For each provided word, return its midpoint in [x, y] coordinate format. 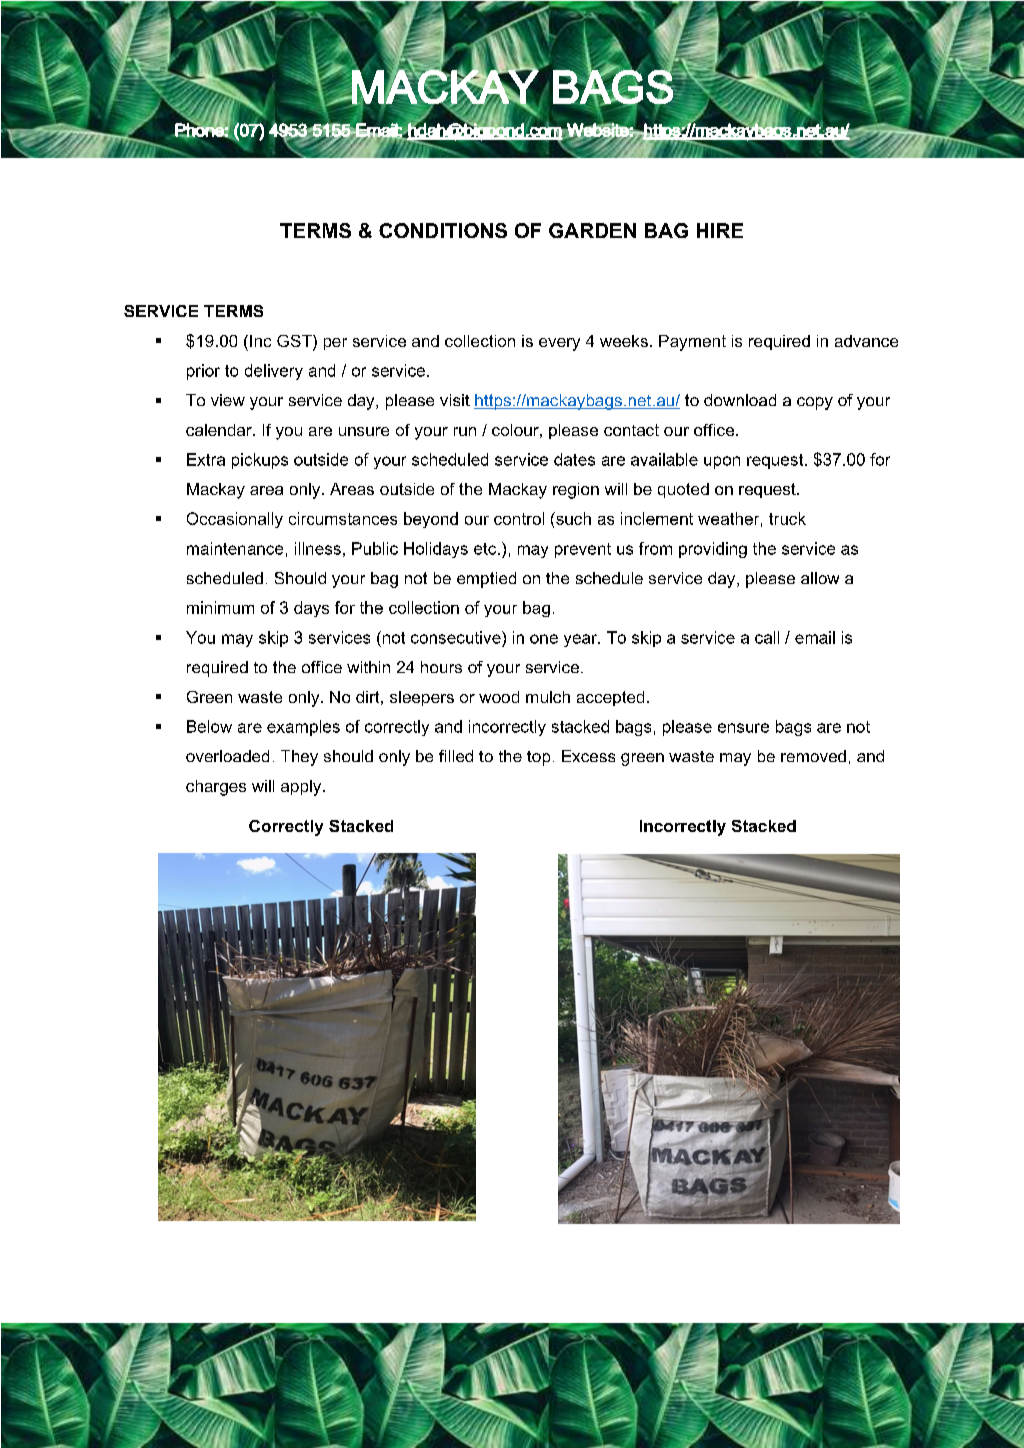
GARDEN [592, 230]
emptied [486, 580]
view [228, 400]
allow [820, 578]
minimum [220, 607]
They [299, 758]
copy [815, 403]
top [538, 758]
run [465, 431]
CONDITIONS [443, 230]
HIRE [720, 230]
